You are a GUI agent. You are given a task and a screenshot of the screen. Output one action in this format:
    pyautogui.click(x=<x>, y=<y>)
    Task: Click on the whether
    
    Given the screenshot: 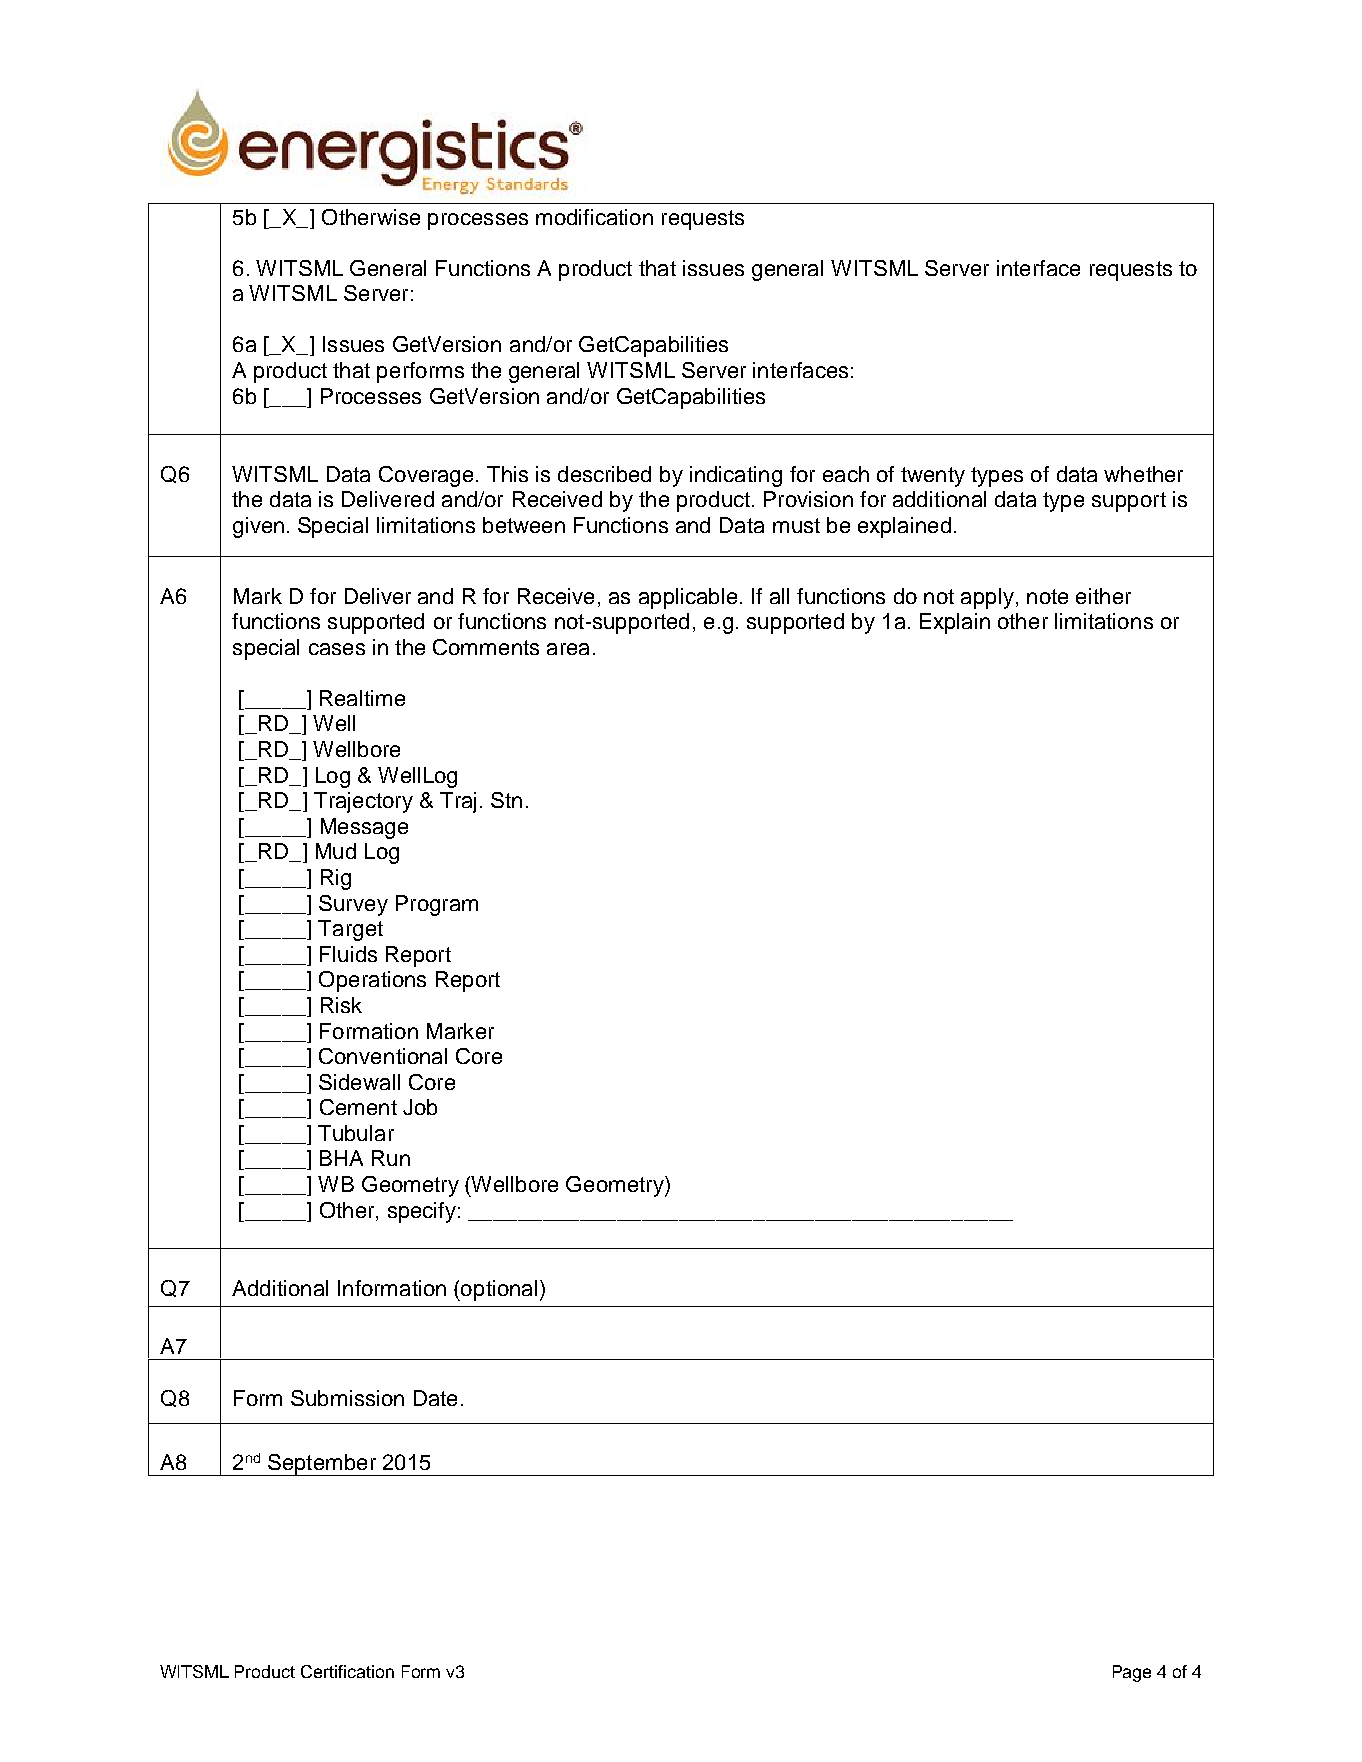 What is the action you would take?
    pyautogui.click(x=1143, y=474)
